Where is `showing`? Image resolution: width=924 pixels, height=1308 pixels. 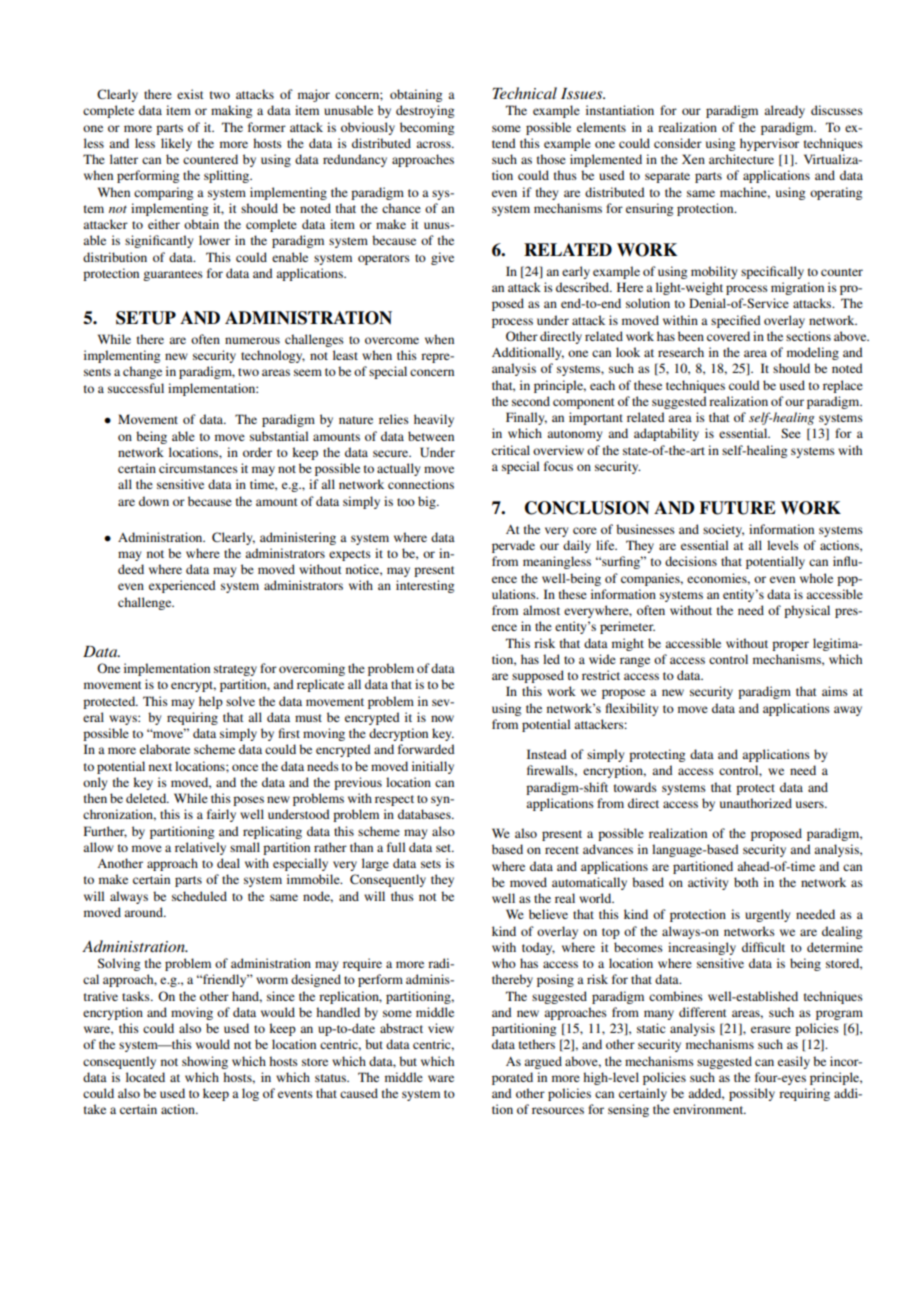
showing is located at coordinates (205, 1062).
